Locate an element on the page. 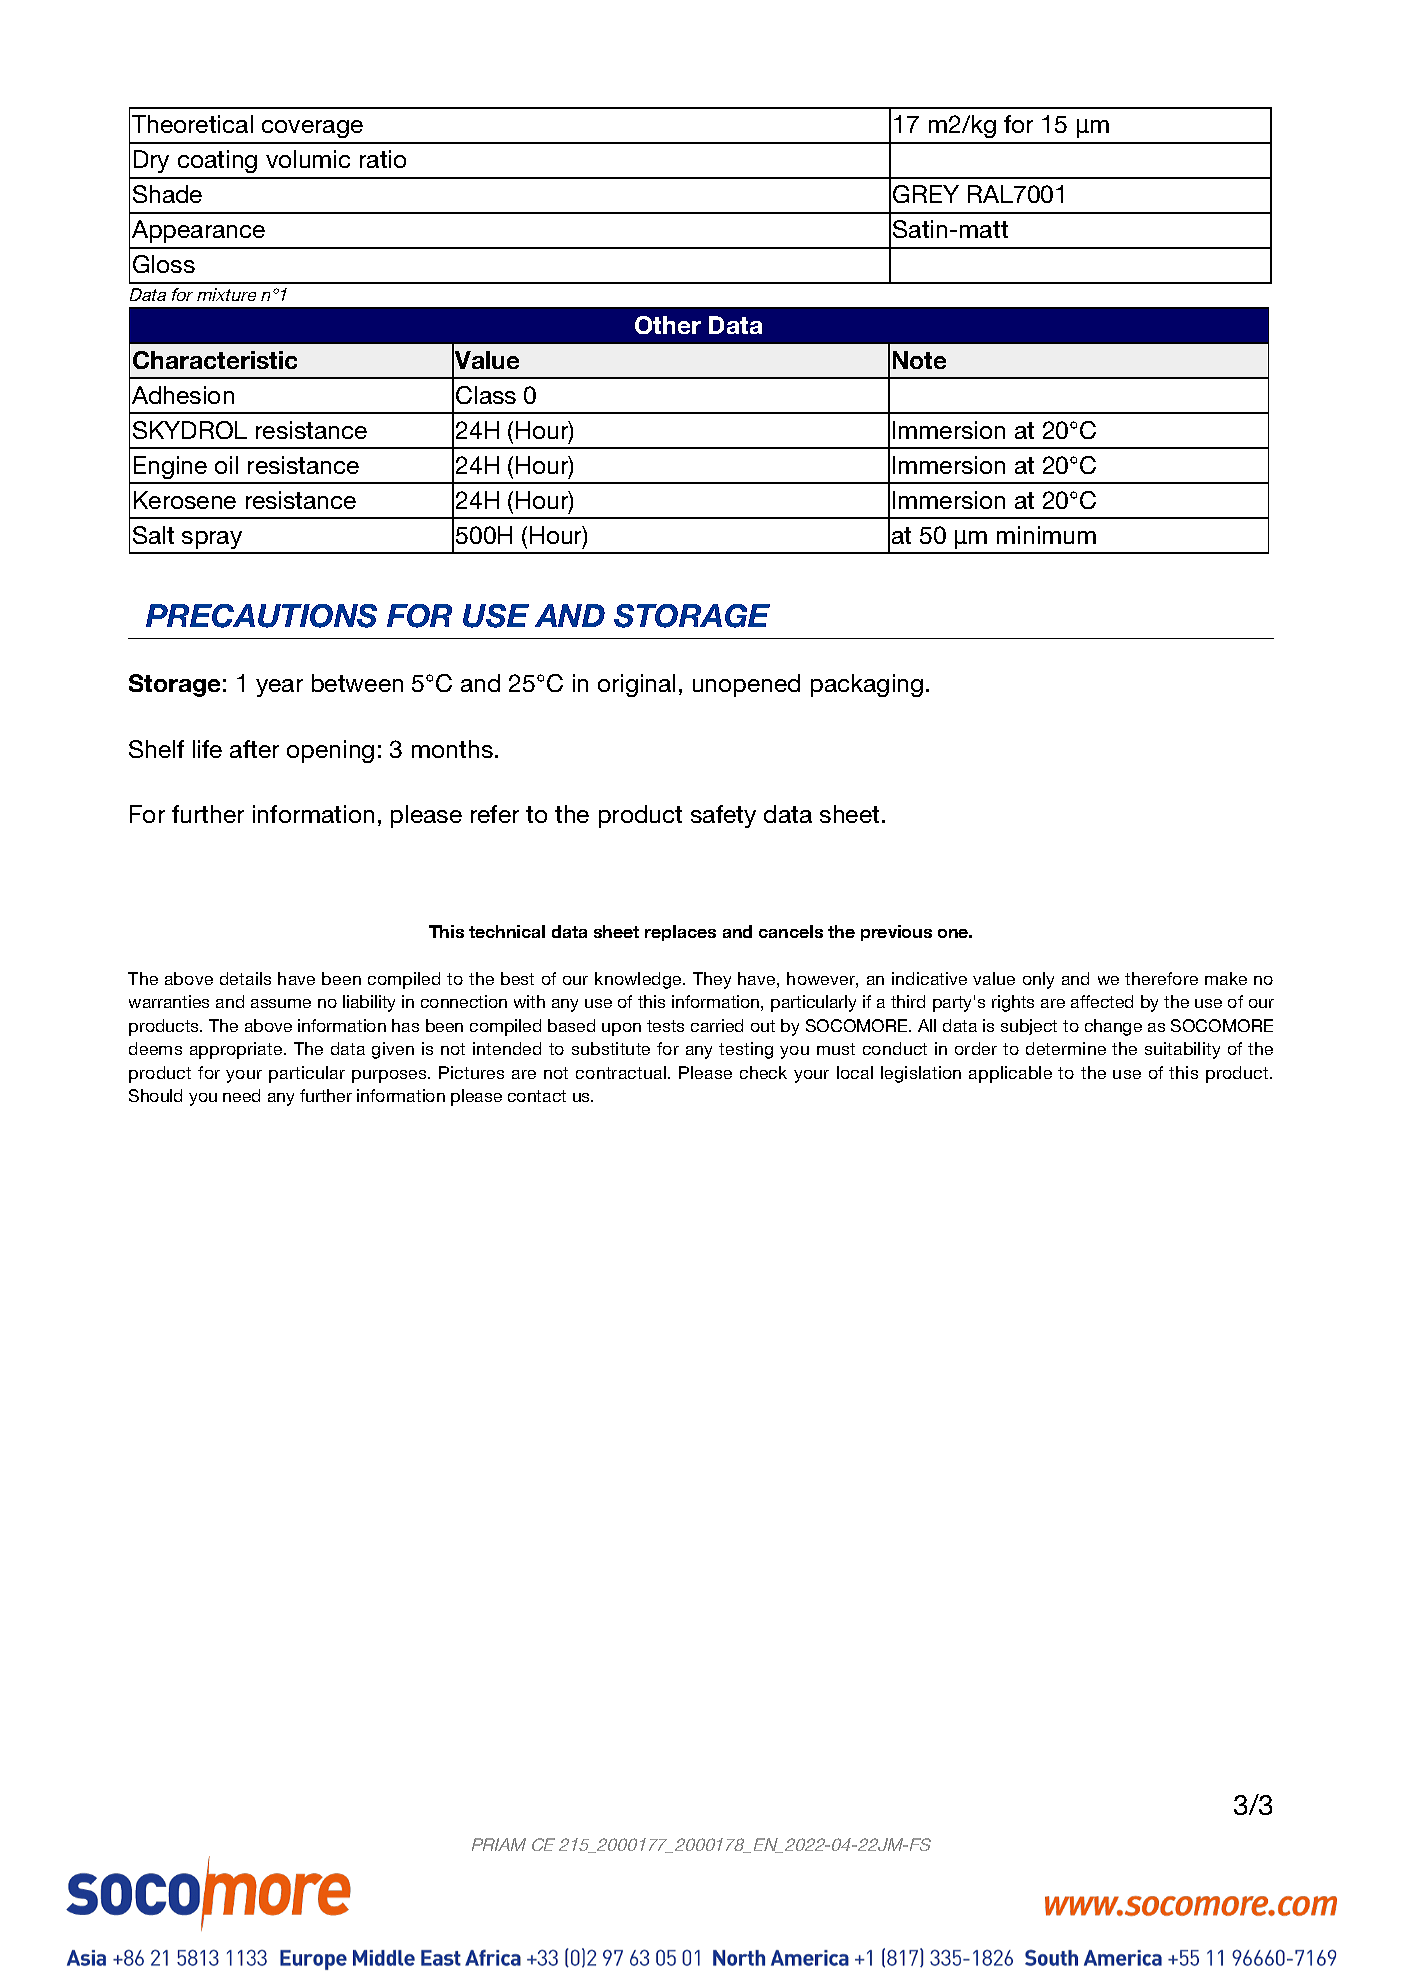 This image has width=1403, height=1984. ratio is located at coordinates (383, 159).
